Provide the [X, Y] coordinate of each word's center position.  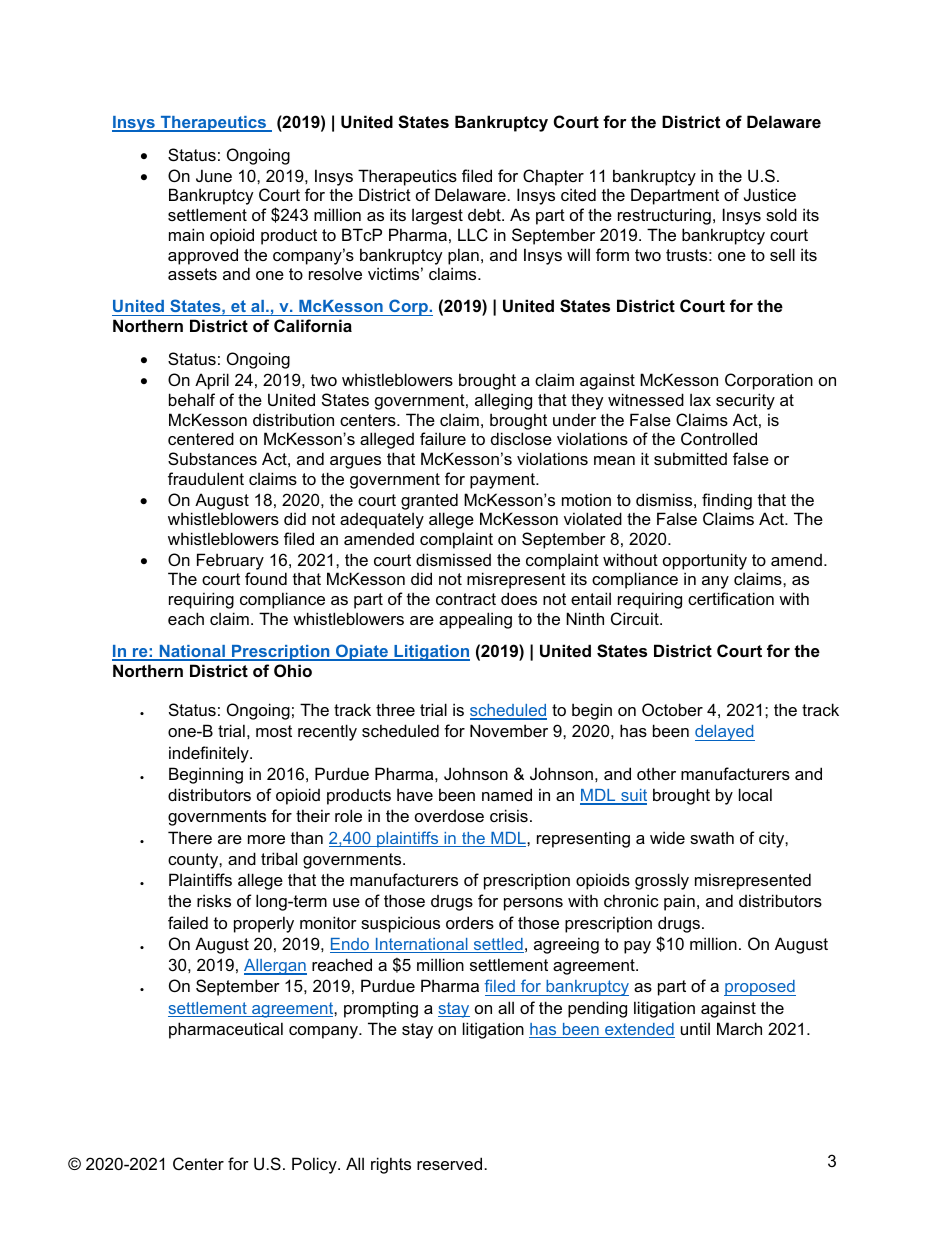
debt [485, 214]
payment [503, 481]
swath [712, 837]
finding [727, 501]
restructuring [664, 216]
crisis [509, 815]
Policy [315, 1165]
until [695, 1028]
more [266, 839]
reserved [449, 1163]
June [214, 175]
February [230, 561]
